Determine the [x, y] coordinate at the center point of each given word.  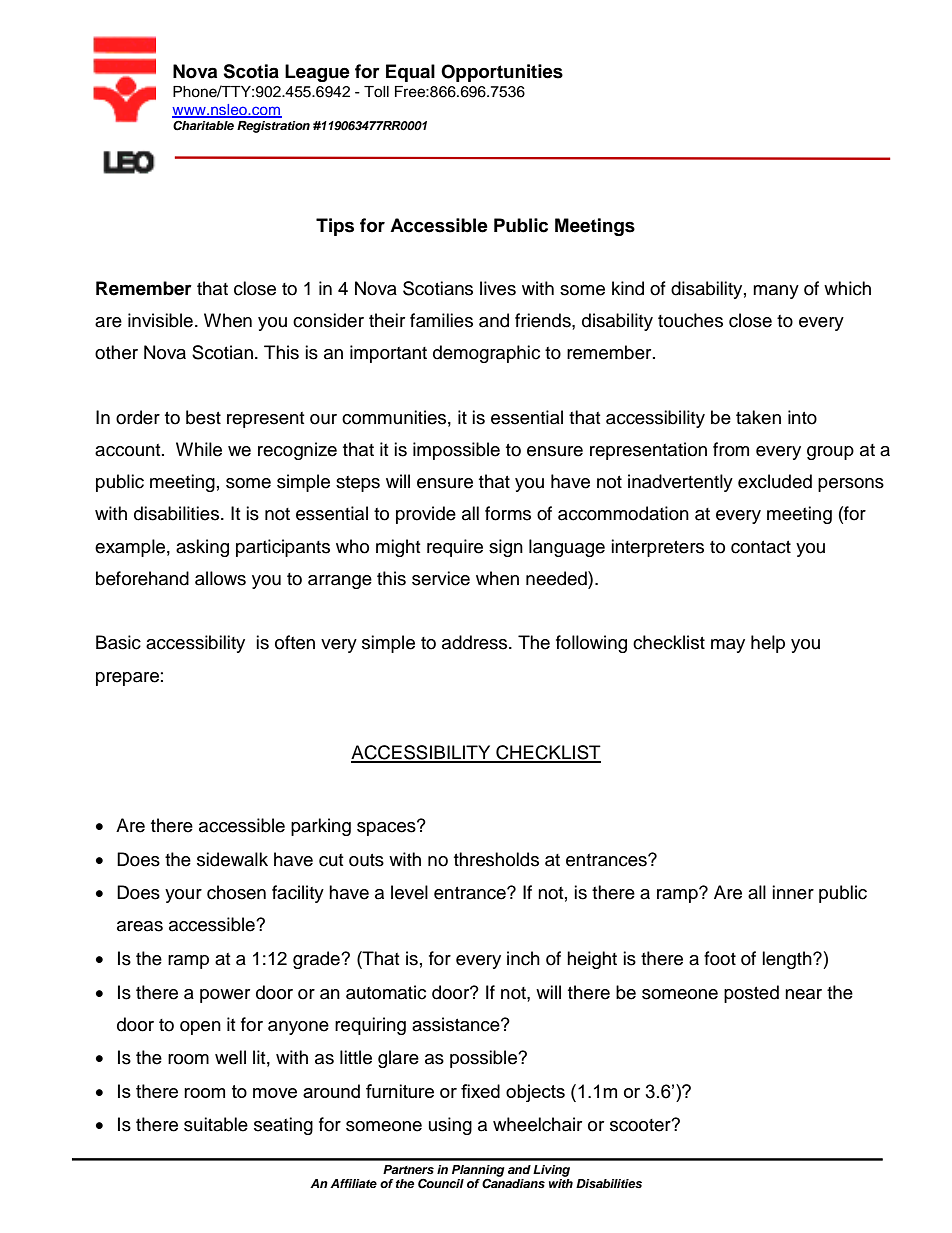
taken [758, 417]
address [476, 642]
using [450, 1126]
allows [220, 578]
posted [751, 994]
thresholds [496, 859]
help [768, 644]
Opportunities [502, 73]
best [203, 417]
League [317, 73]
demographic [486, 354]
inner [793, 892]
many [776, 292]
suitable [216, 1124]
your [183, 896]
